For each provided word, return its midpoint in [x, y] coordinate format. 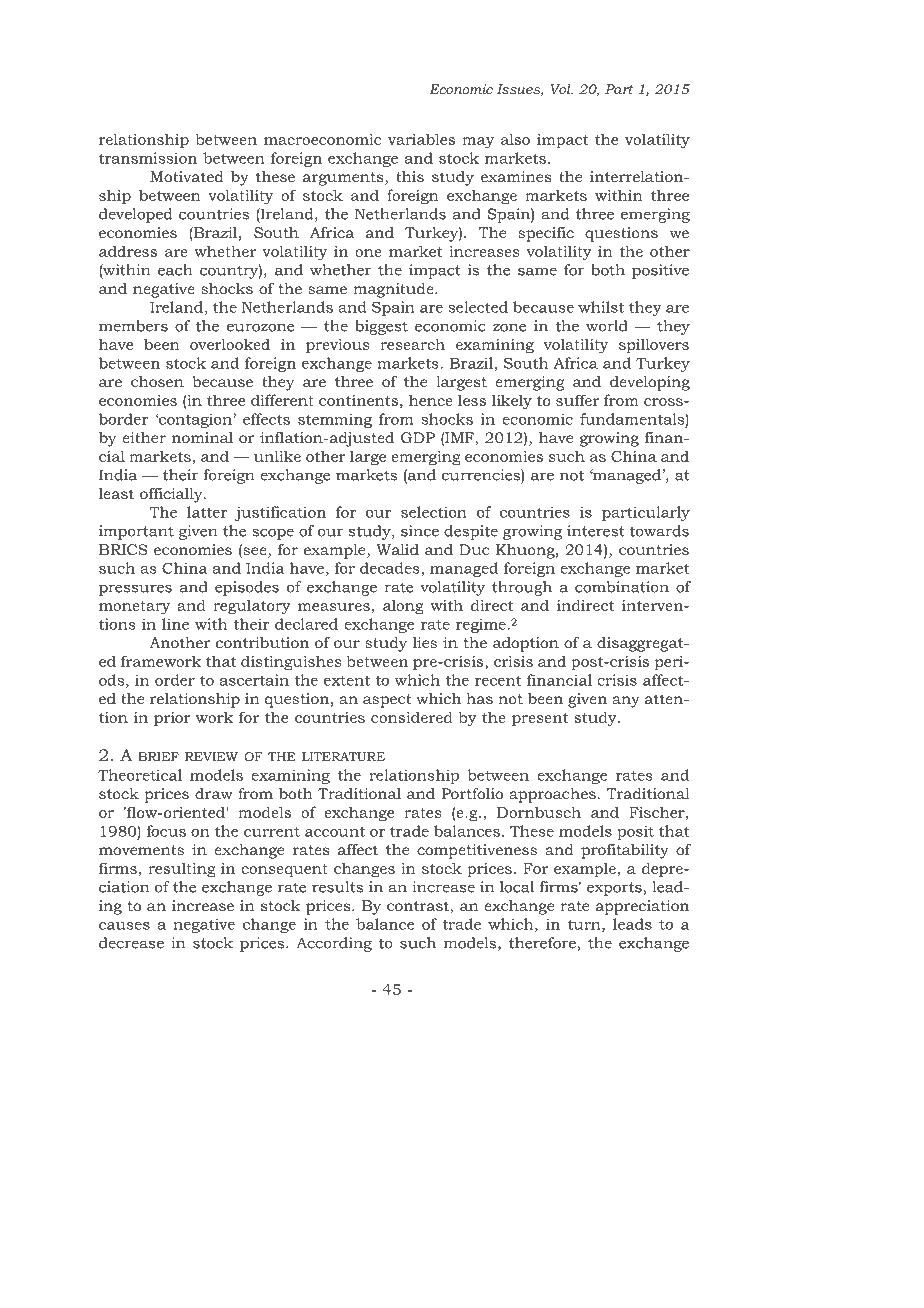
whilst [601, 307]
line [175, 624]
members [133, 326]
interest [596, 531]
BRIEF [158, 756]
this [410, 176]
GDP [418, 437]
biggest [381, 327]
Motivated [187, 176]
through [522, 588]
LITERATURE [343, 756]
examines [516, 176]
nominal [202, 437]
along [403, 607]
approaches [552, 795]
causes [124, 926]
